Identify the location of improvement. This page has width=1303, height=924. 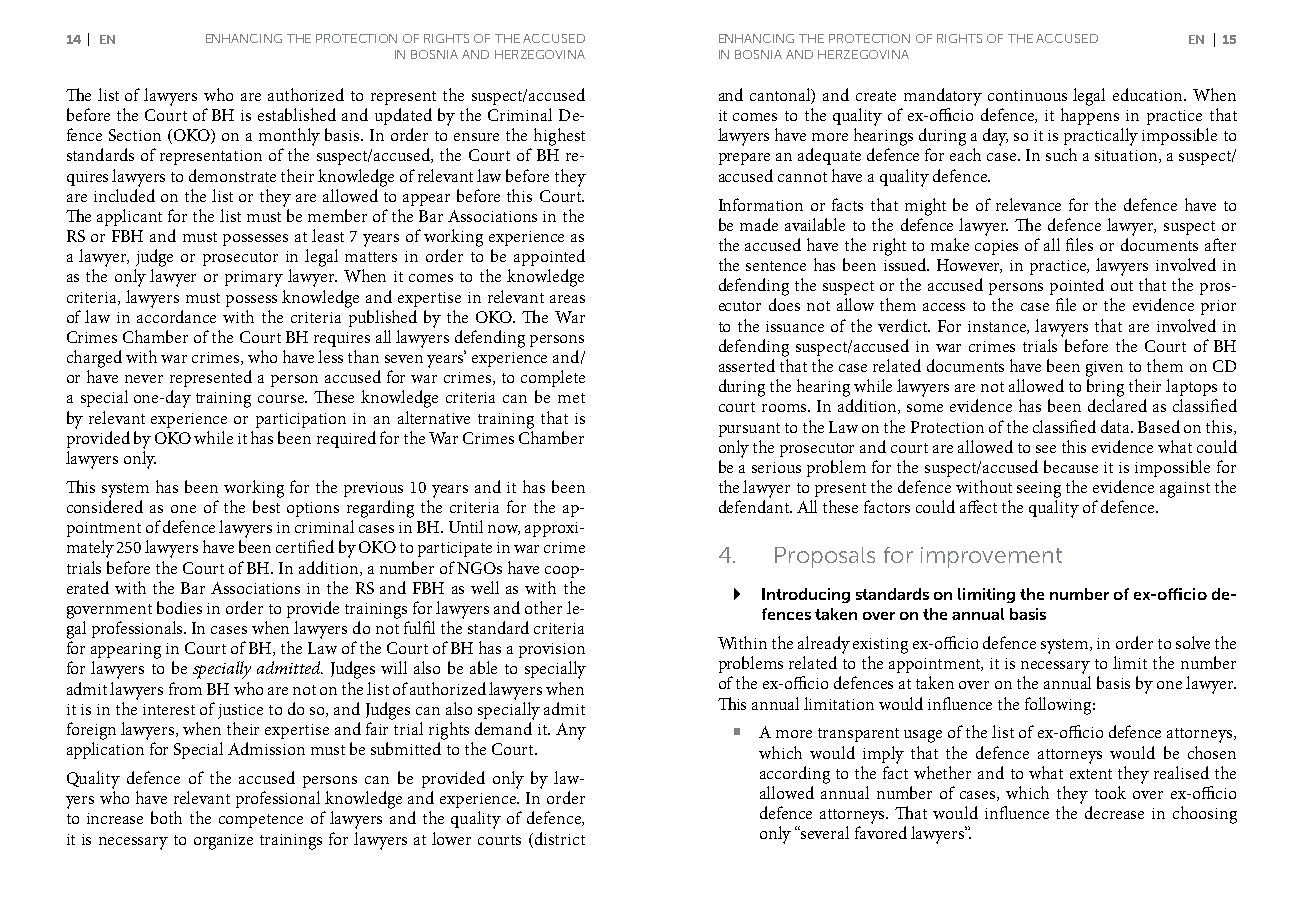
(991, 557).
